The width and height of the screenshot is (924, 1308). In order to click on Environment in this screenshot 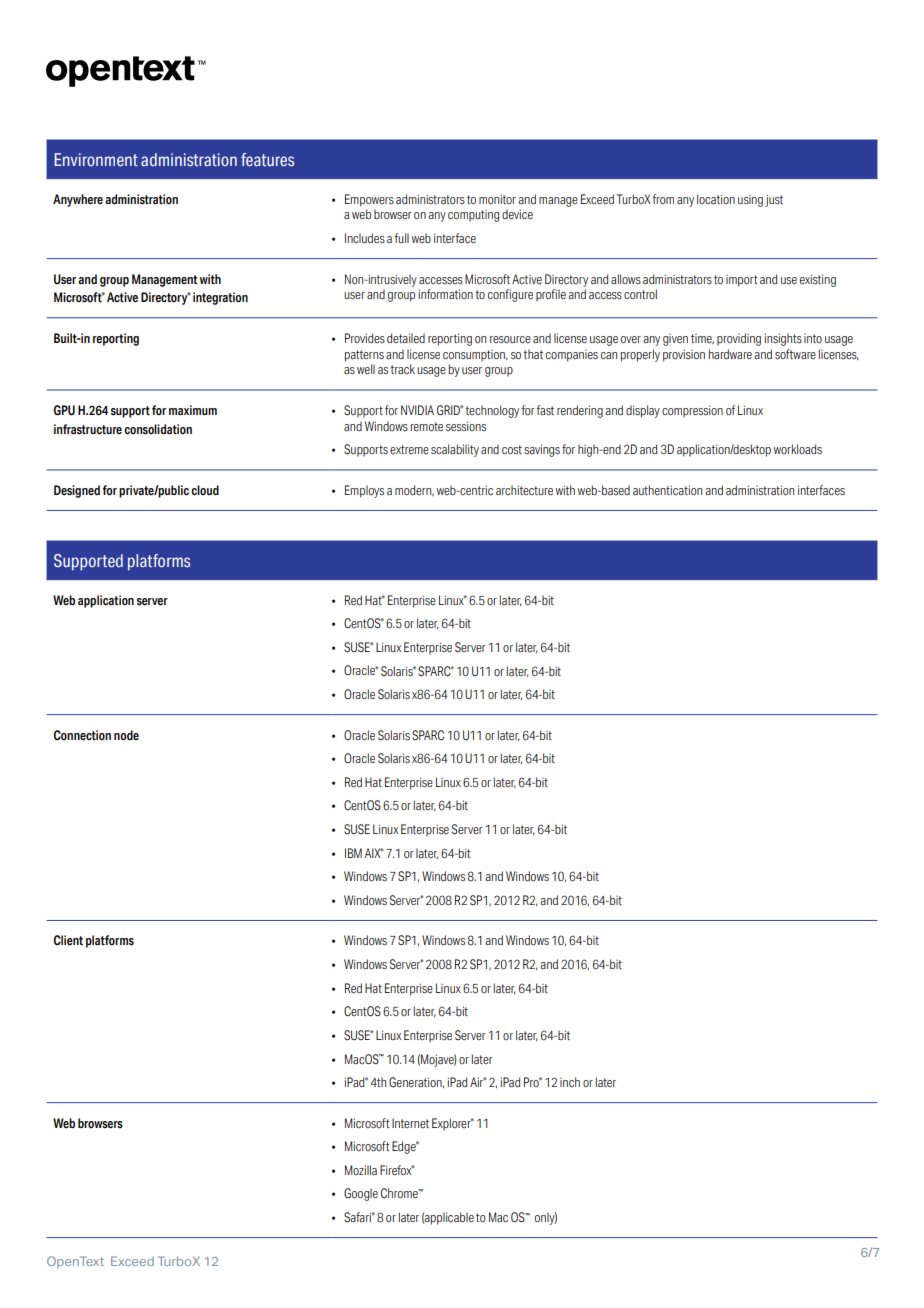, I will do `click(96, 159)`.
